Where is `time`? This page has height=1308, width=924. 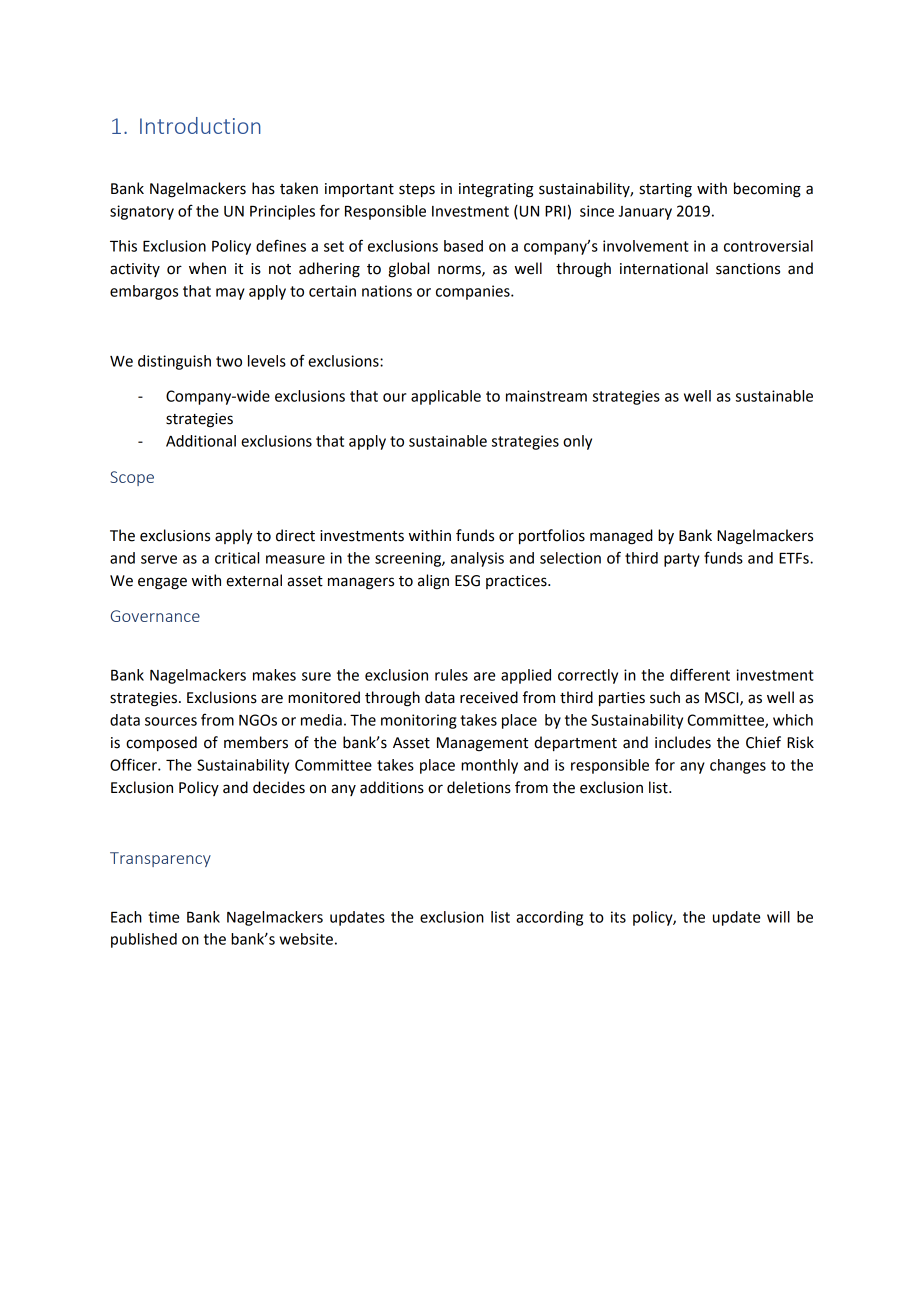
time is located at coordinates (163, 917).
